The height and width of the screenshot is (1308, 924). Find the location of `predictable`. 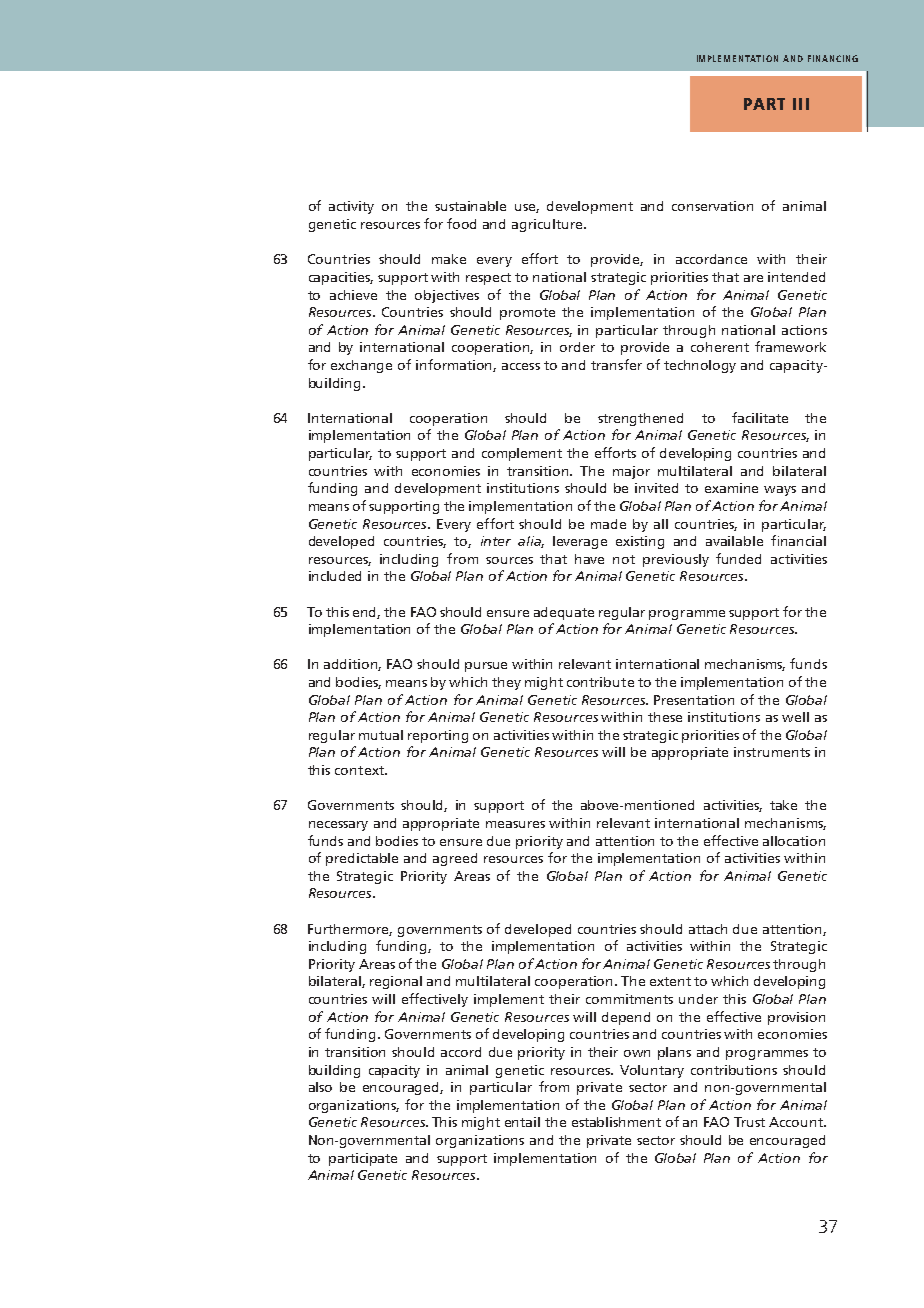

predictable is located at coordinates (362, 859).
